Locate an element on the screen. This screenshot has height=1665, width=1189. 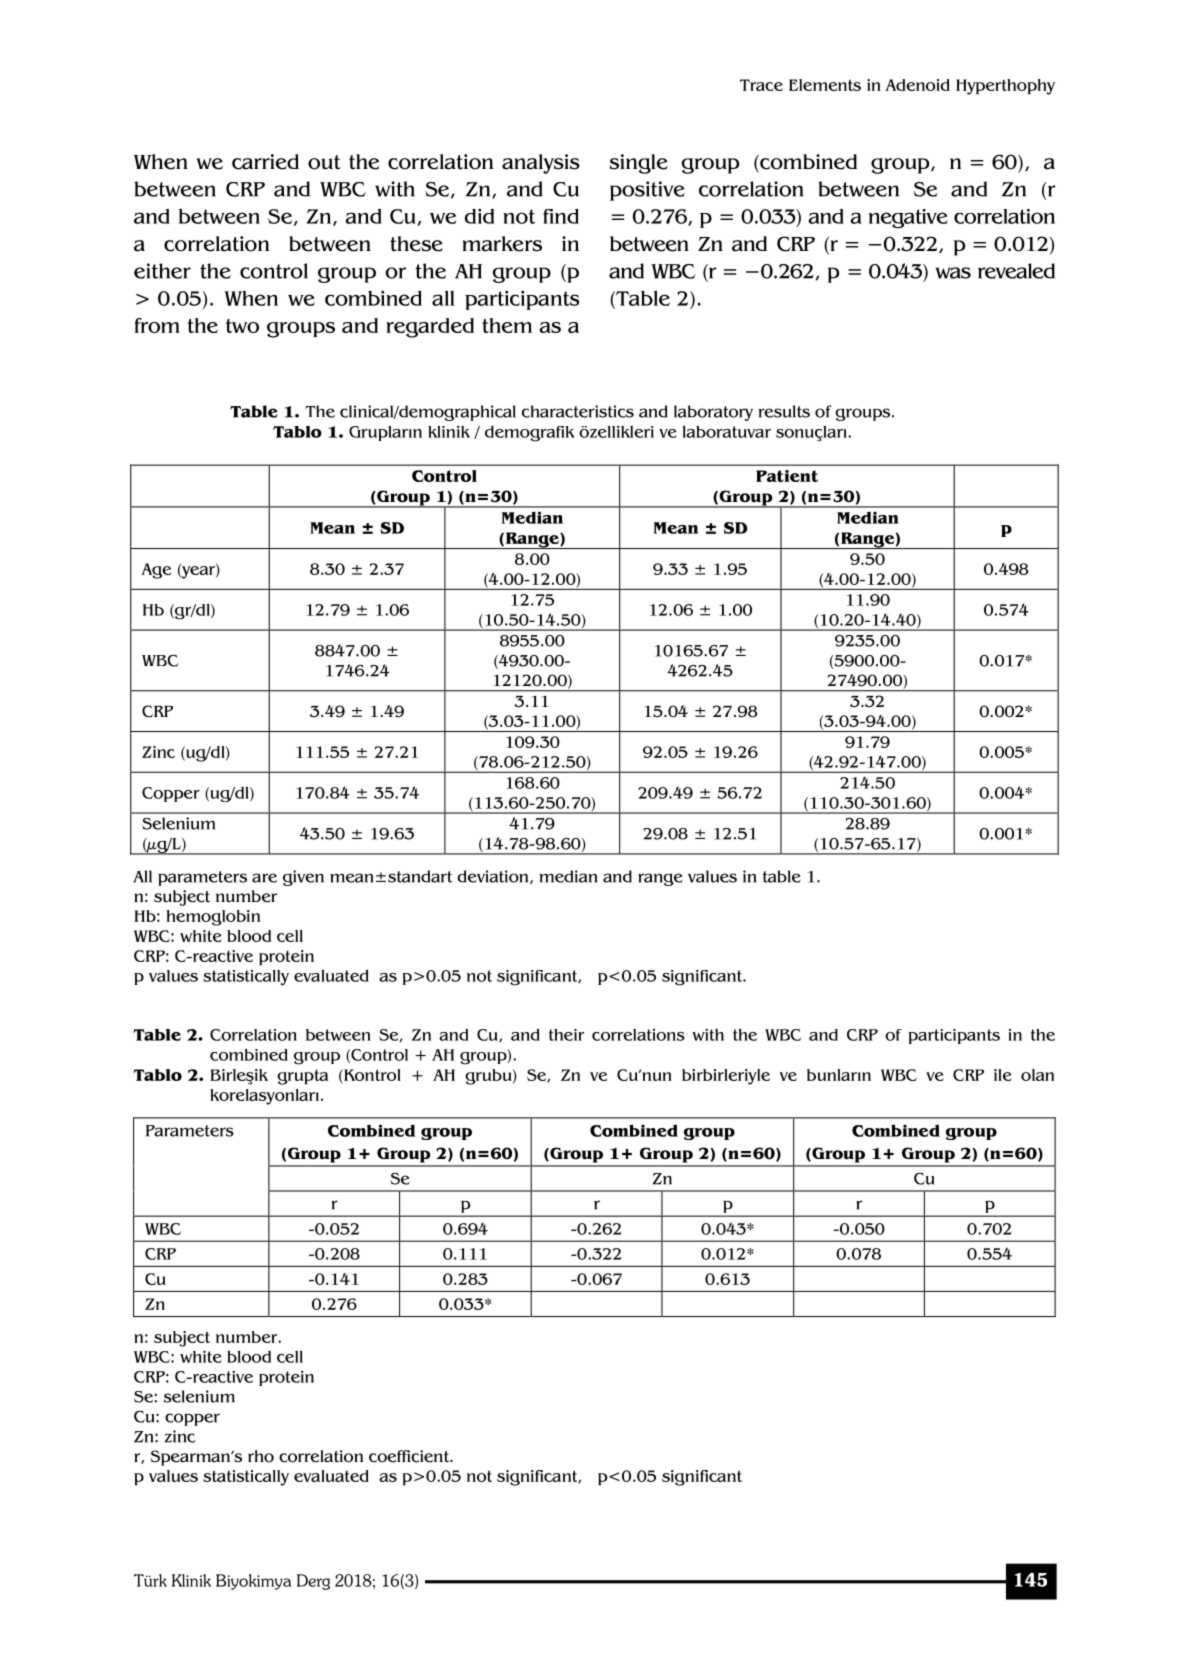
Adenoid is located at coordinates (917, 85).
